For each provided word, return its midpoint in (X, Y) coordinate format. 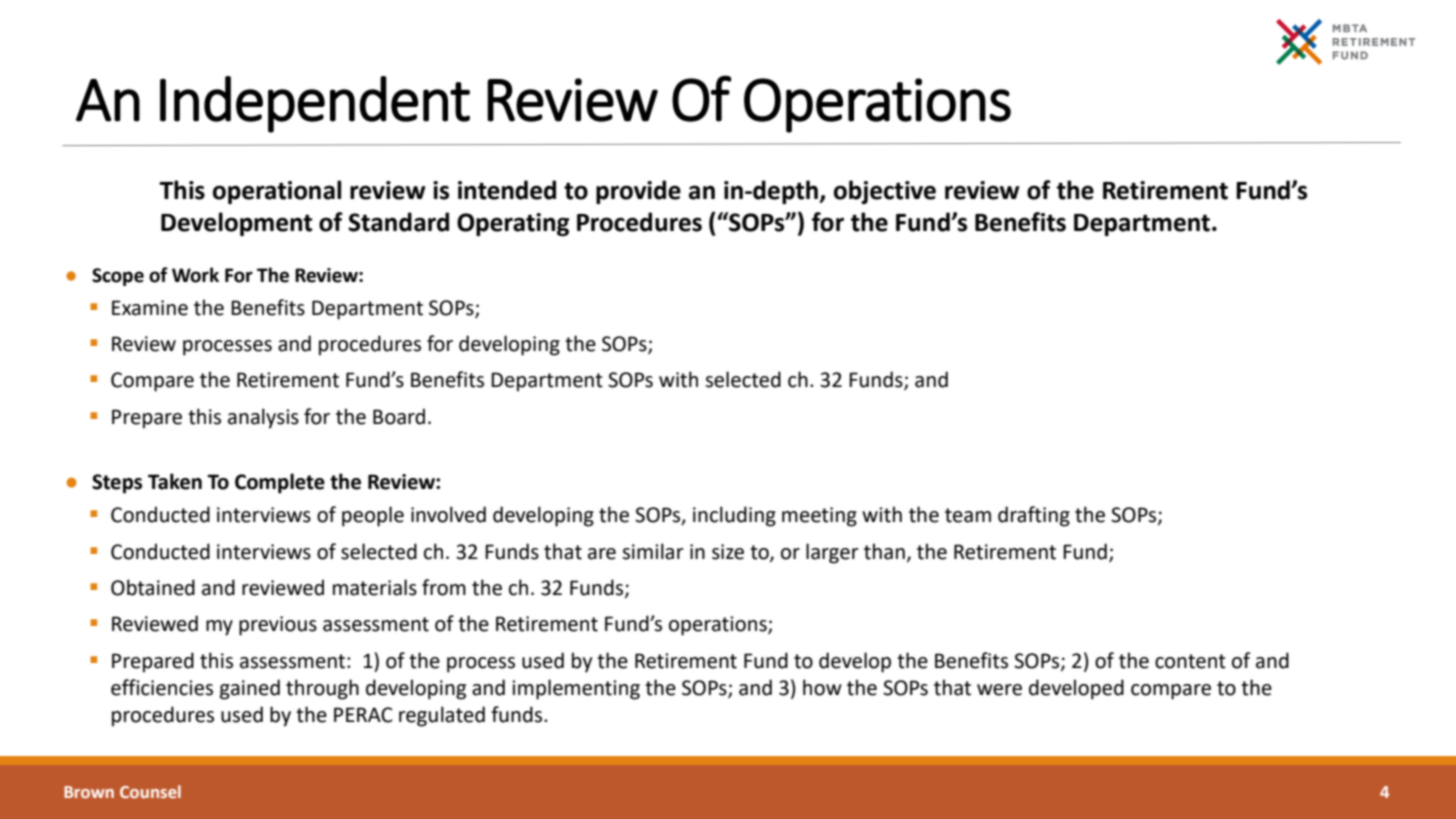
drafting (1034, 516)
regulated (442, 716)
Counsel (150, 791)
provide (638, 192)
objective (885, 192)
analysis (263, 418)
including (734, 516)
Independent (315, 104)
